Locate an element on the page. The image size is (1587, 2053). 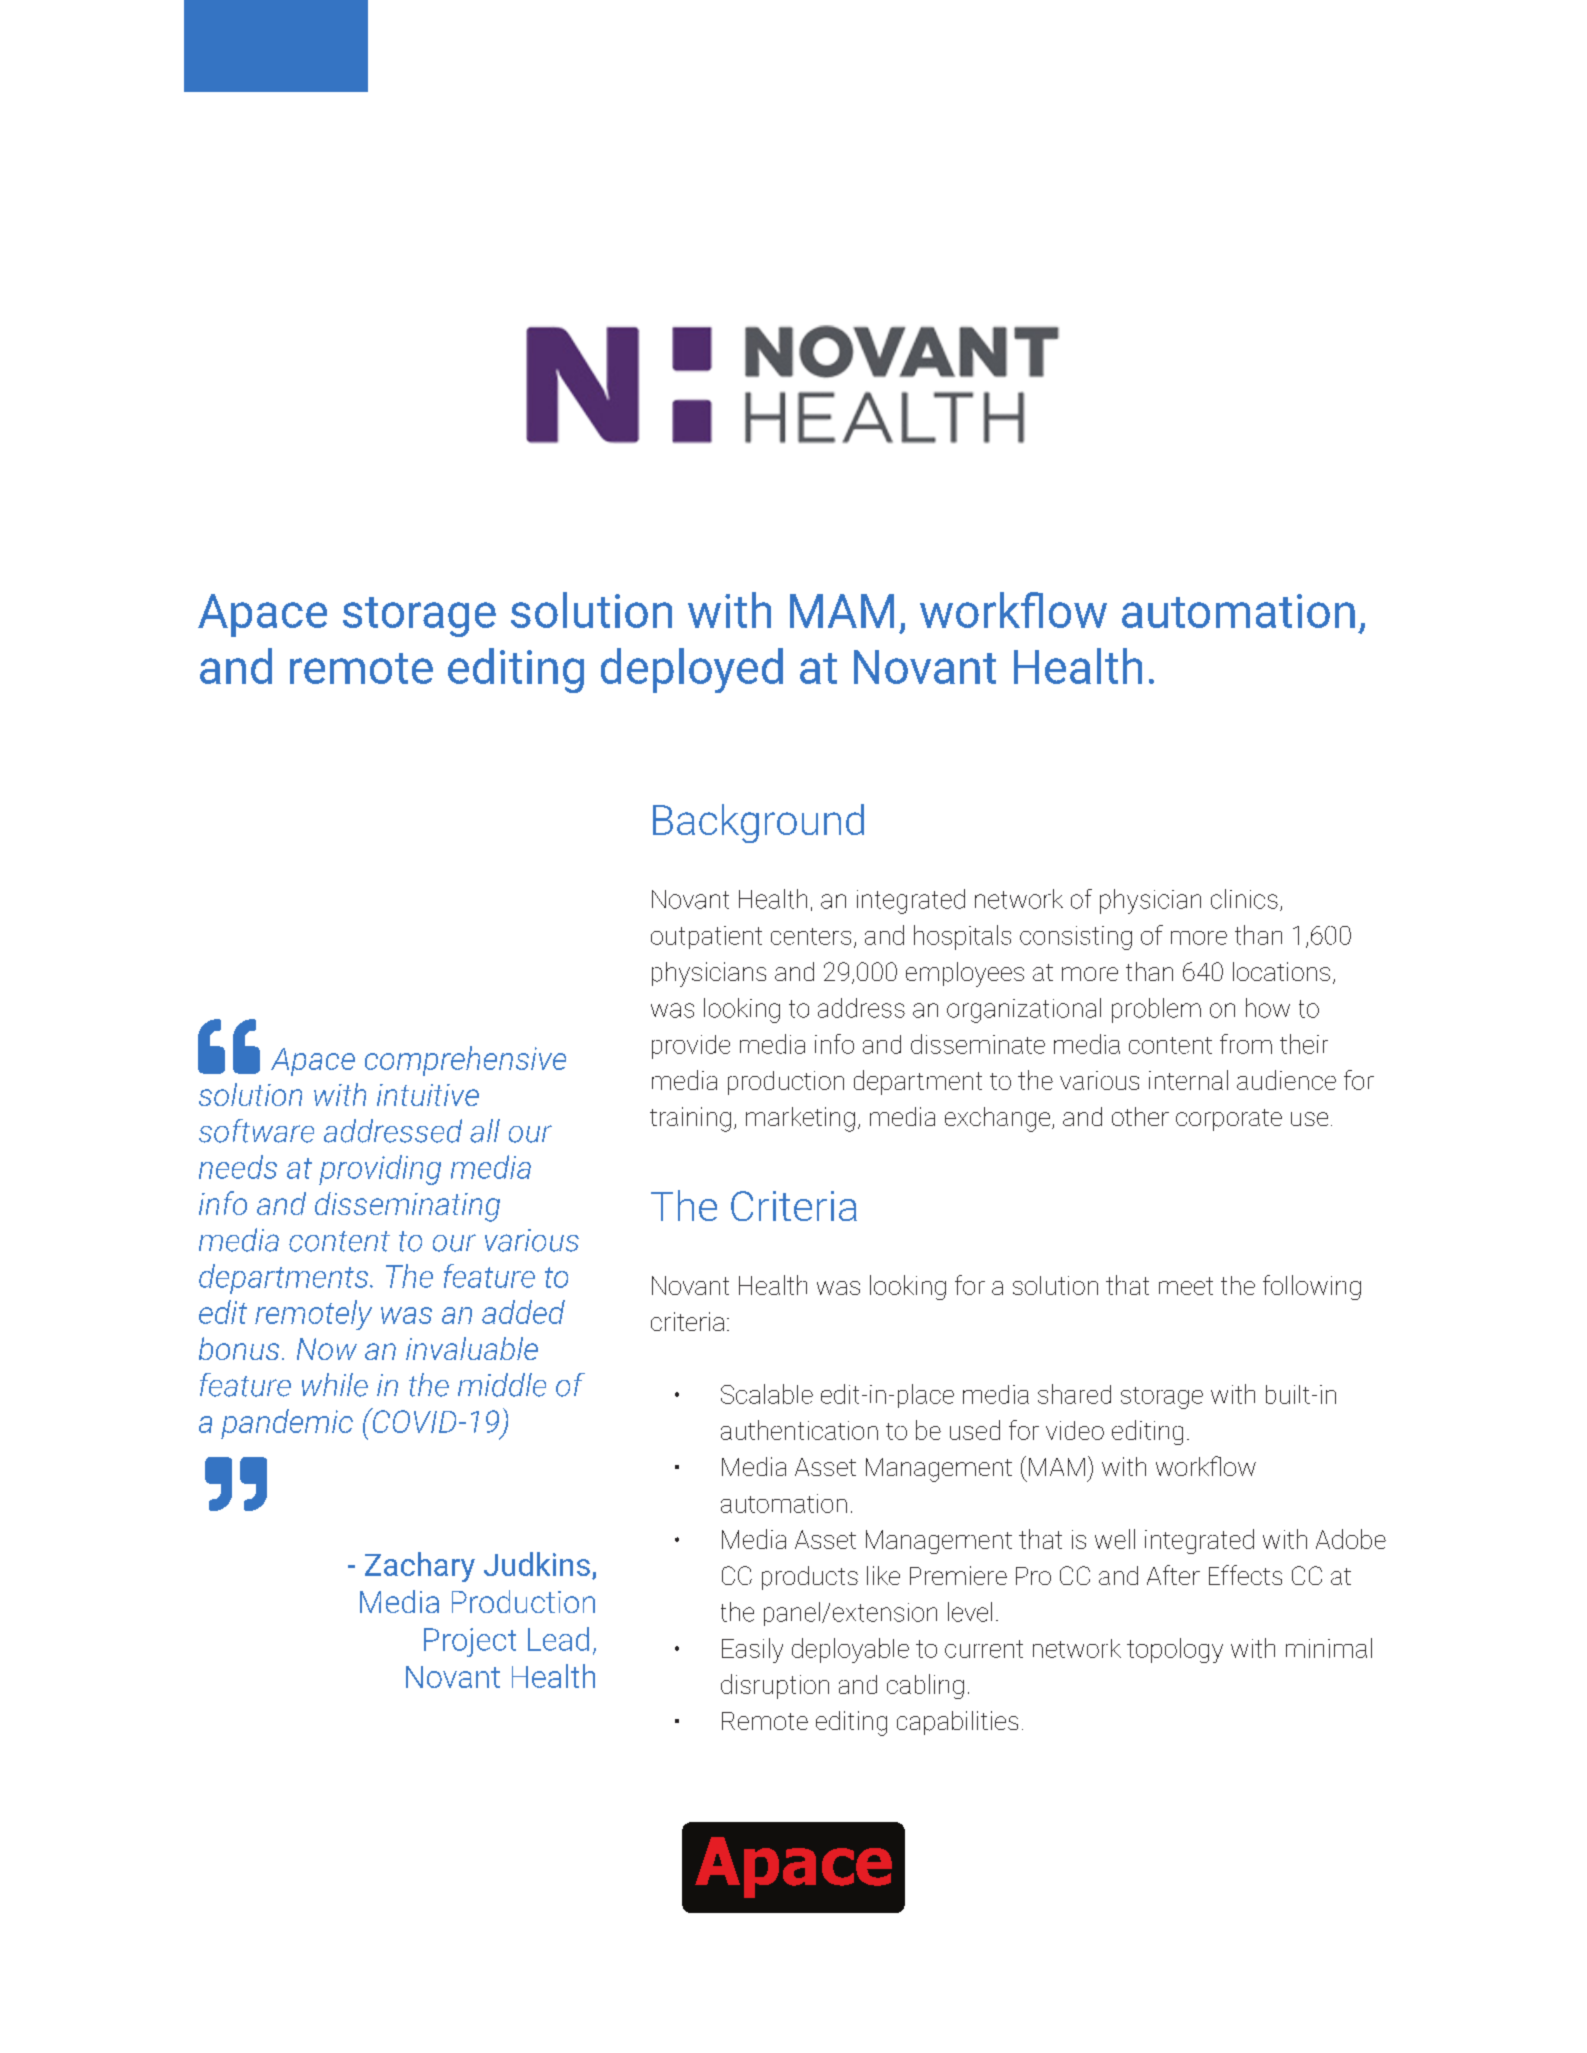
disruption is located at coordinates (775, 1686).
